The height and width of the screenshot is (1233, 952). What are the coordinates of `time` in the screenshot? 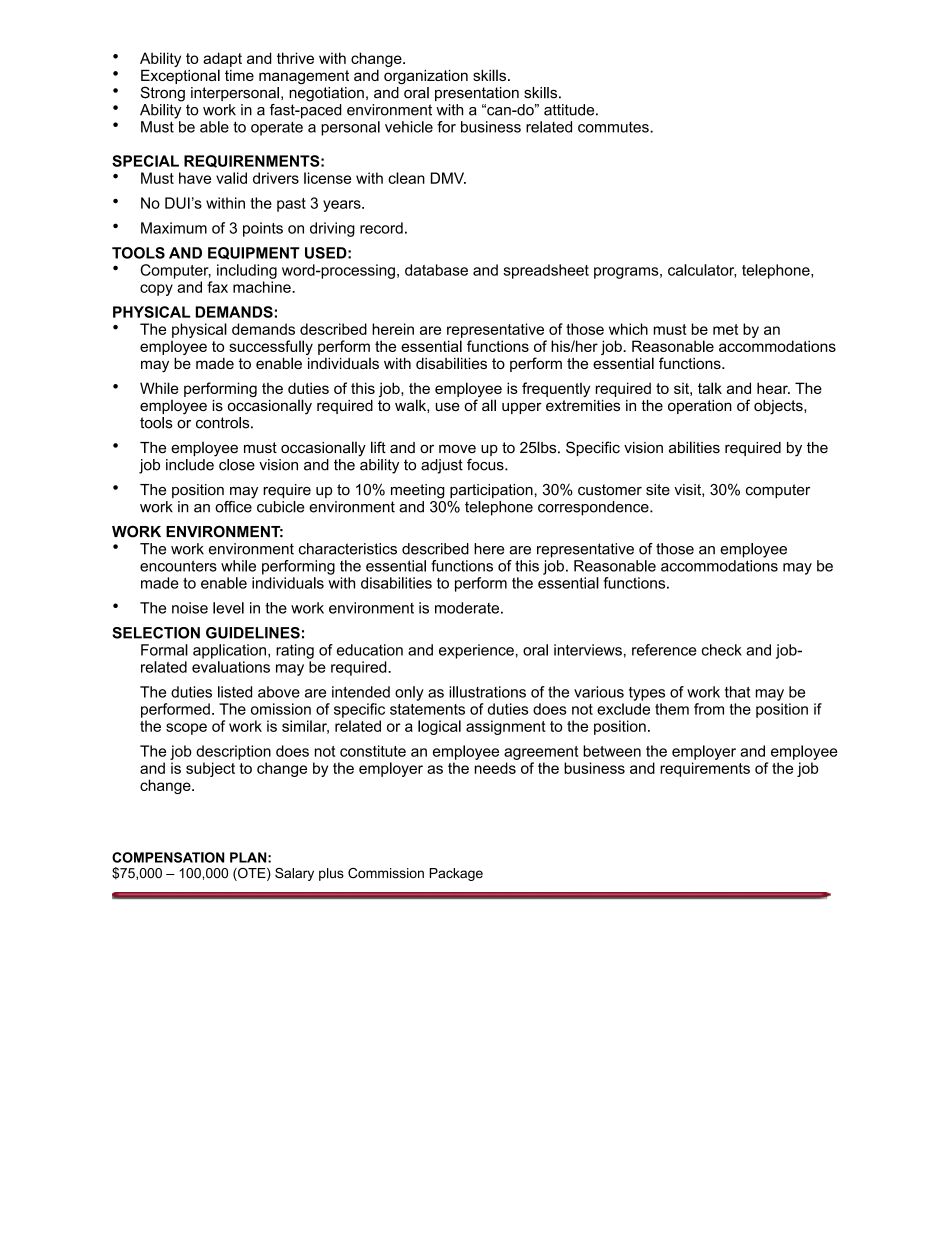 It's located at (239, 75).
